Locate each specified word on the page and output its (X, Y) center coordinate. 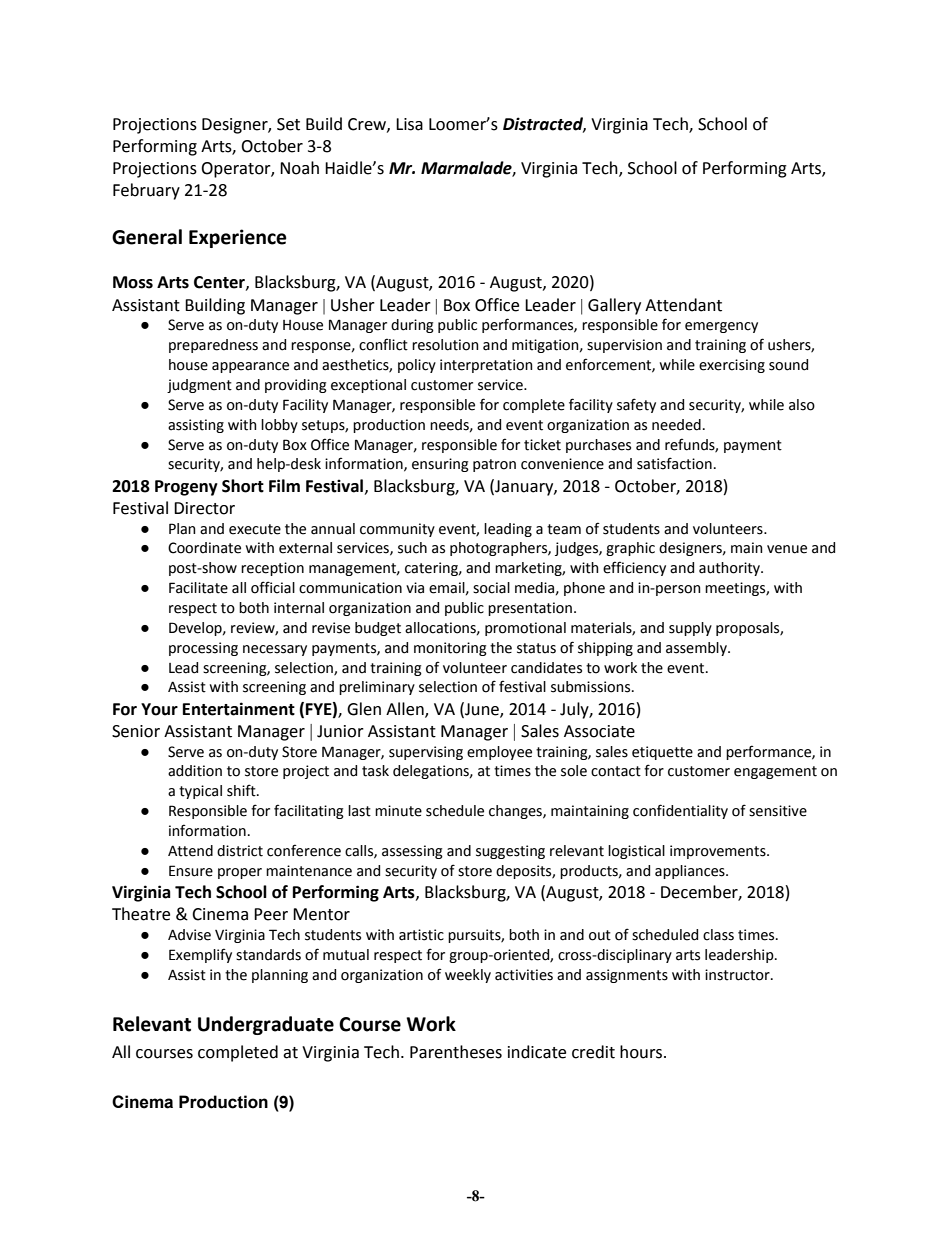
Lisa (409, 124)
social (491, 588)
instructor (738, 975)
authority (730, 569)
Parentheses (456, 1052)
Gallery (614, 306)
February (146, 191)
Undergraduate (266, 1025)
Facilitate (198, 588)
